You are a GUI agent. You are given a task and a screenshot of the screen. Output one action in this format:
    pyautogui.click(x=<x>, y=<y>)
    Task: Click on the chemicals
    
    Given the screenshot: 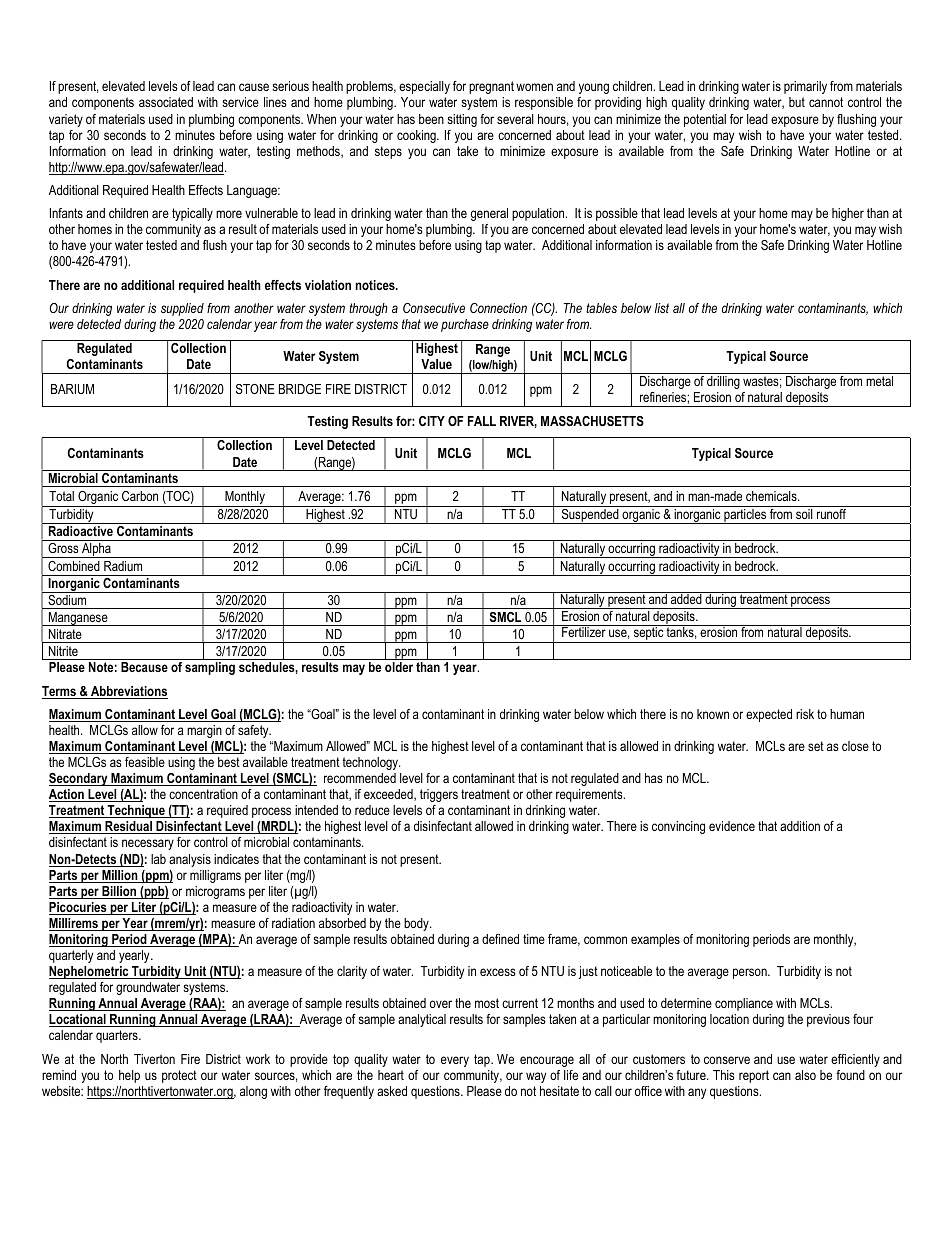 What is the action you would take?
    pyautogui.click(x=772, y=496)
